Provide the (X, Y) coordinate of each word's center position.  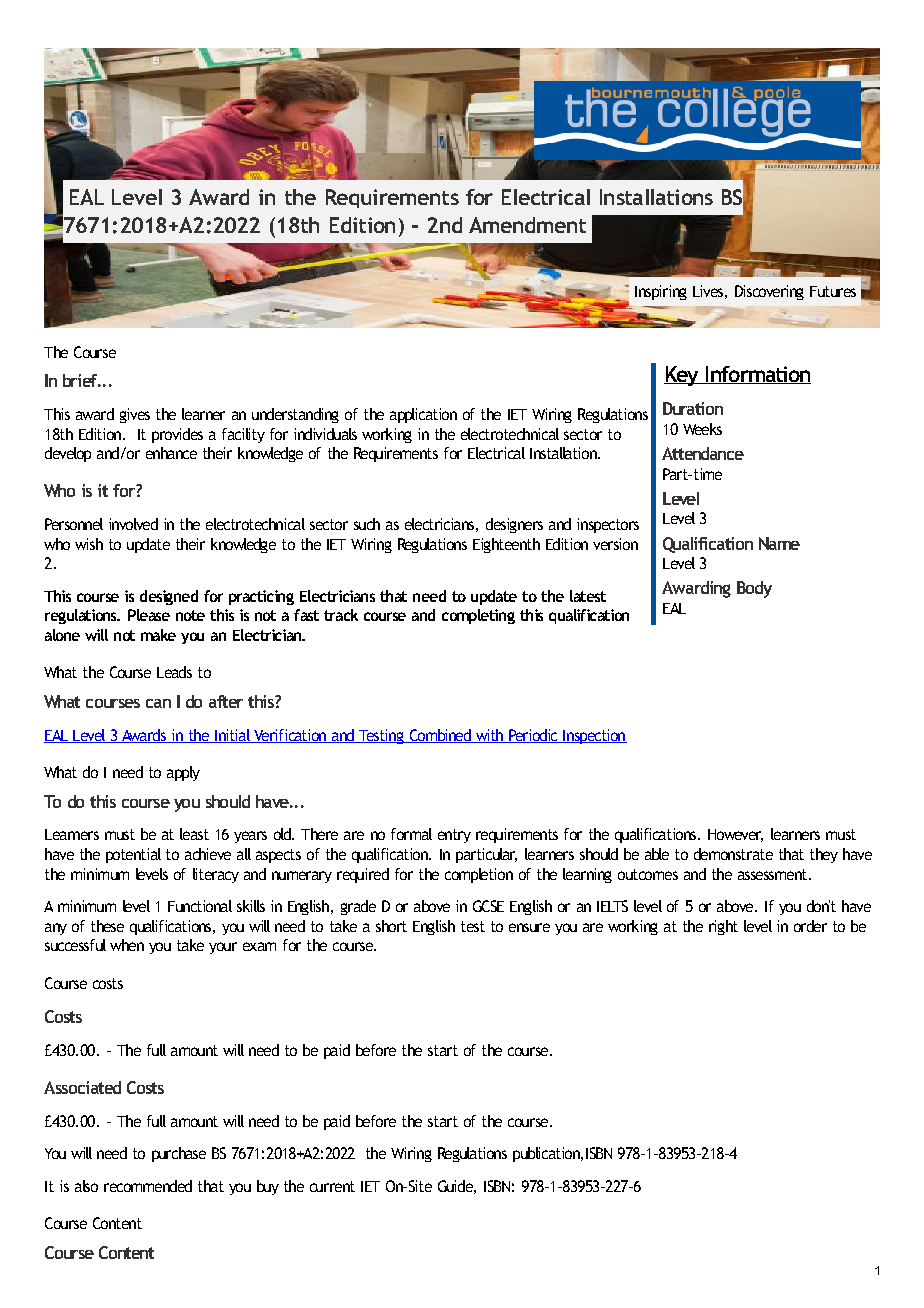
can (158, 703)
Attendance (703, 453)
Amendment (527, 225)
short (391, 926)
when (127, 945)
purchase (179, 1154)
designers (514, 525)
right (723, 927)
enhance (171, 453)
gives (135, 415)
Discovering (769, 292)
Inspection (594, 736)
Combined (440, 736)
